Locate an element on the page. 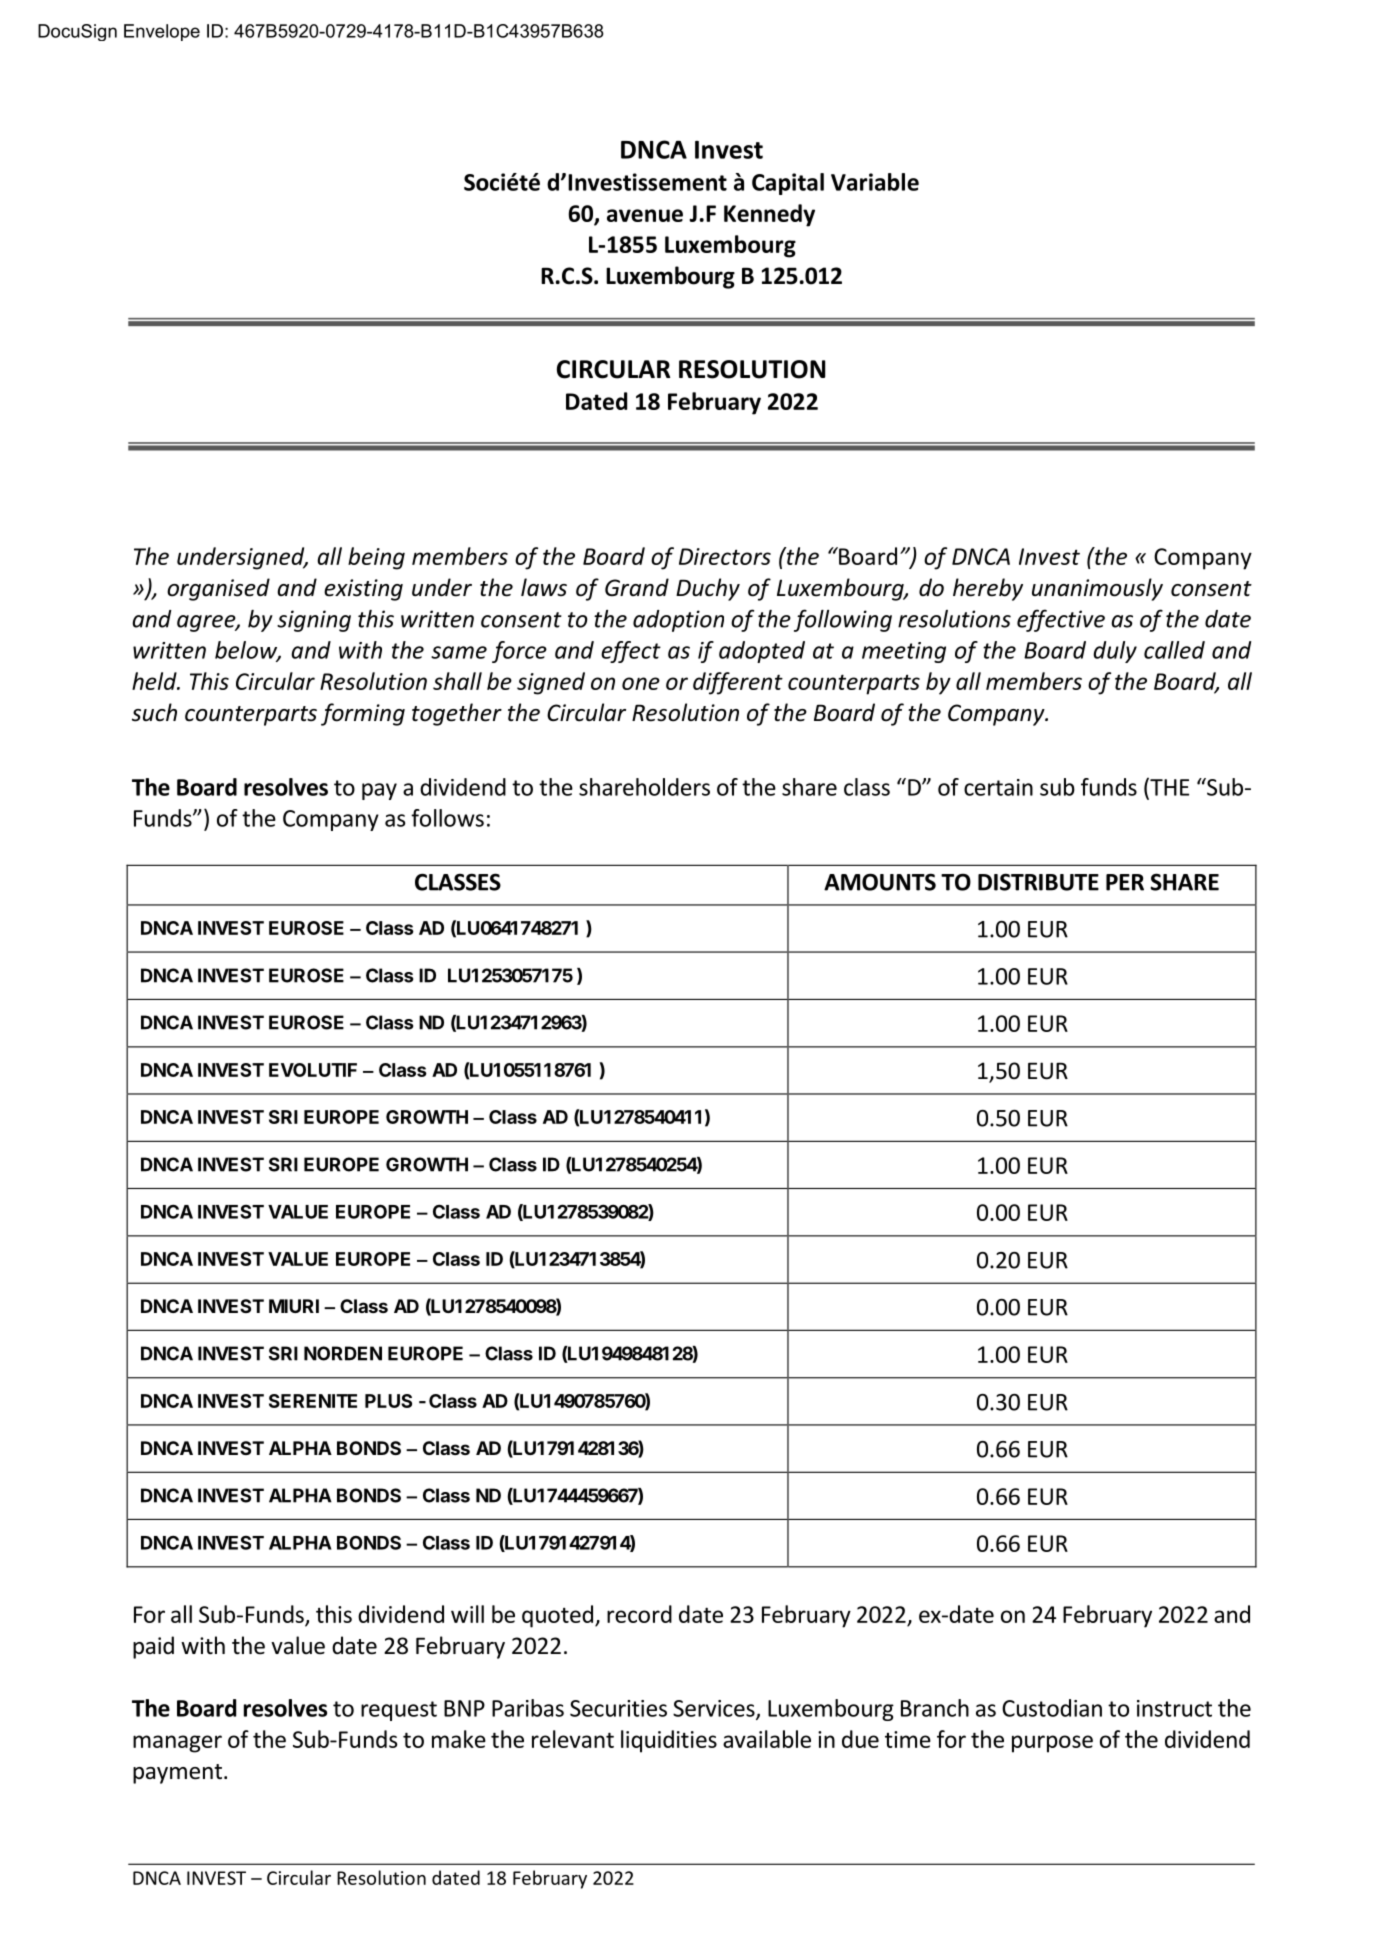 This document has width=1383, height=1956. Variable is located at coordinates (875, 182).
